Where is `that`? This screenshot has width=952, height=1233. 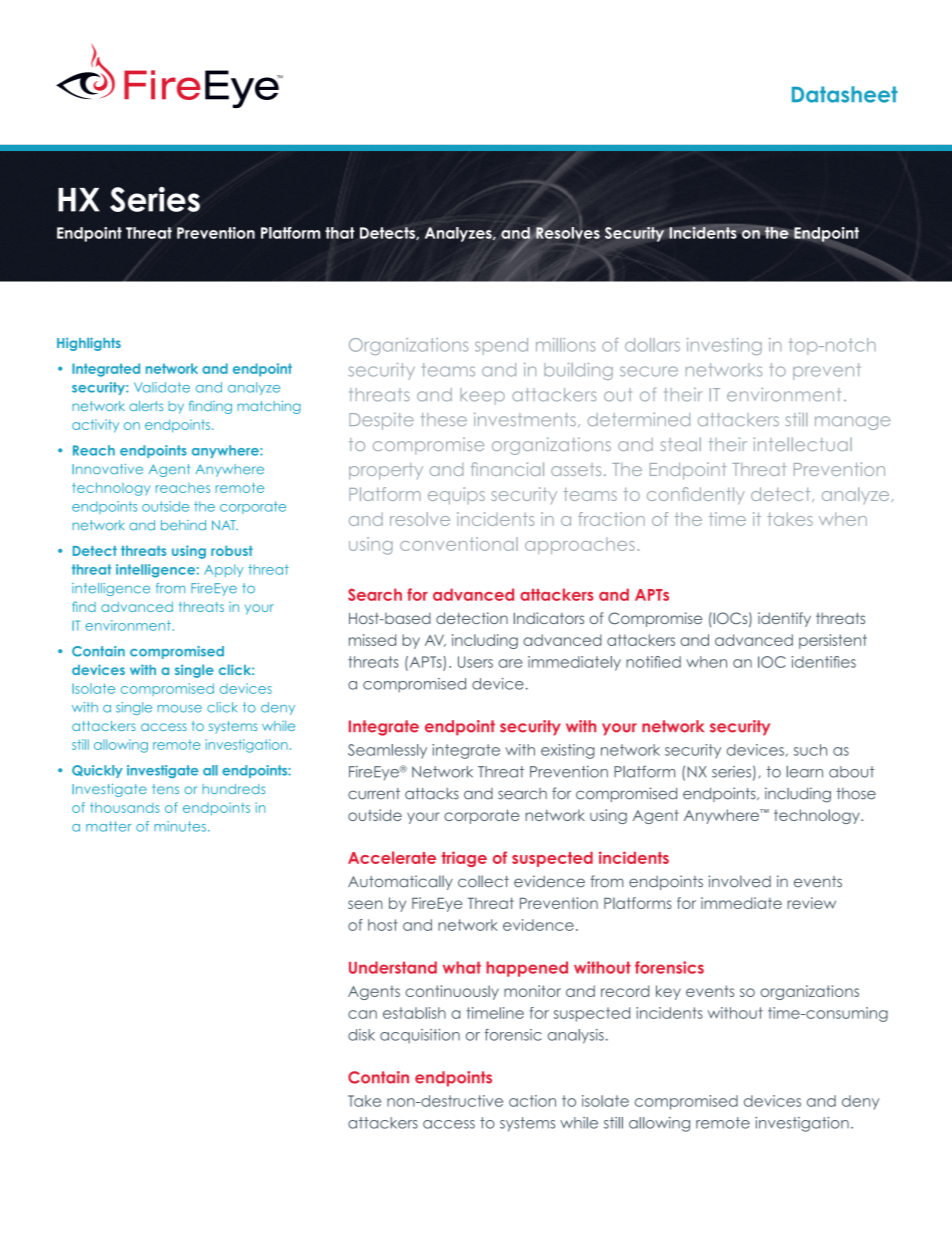 that is located at coordinates (340, 233).
